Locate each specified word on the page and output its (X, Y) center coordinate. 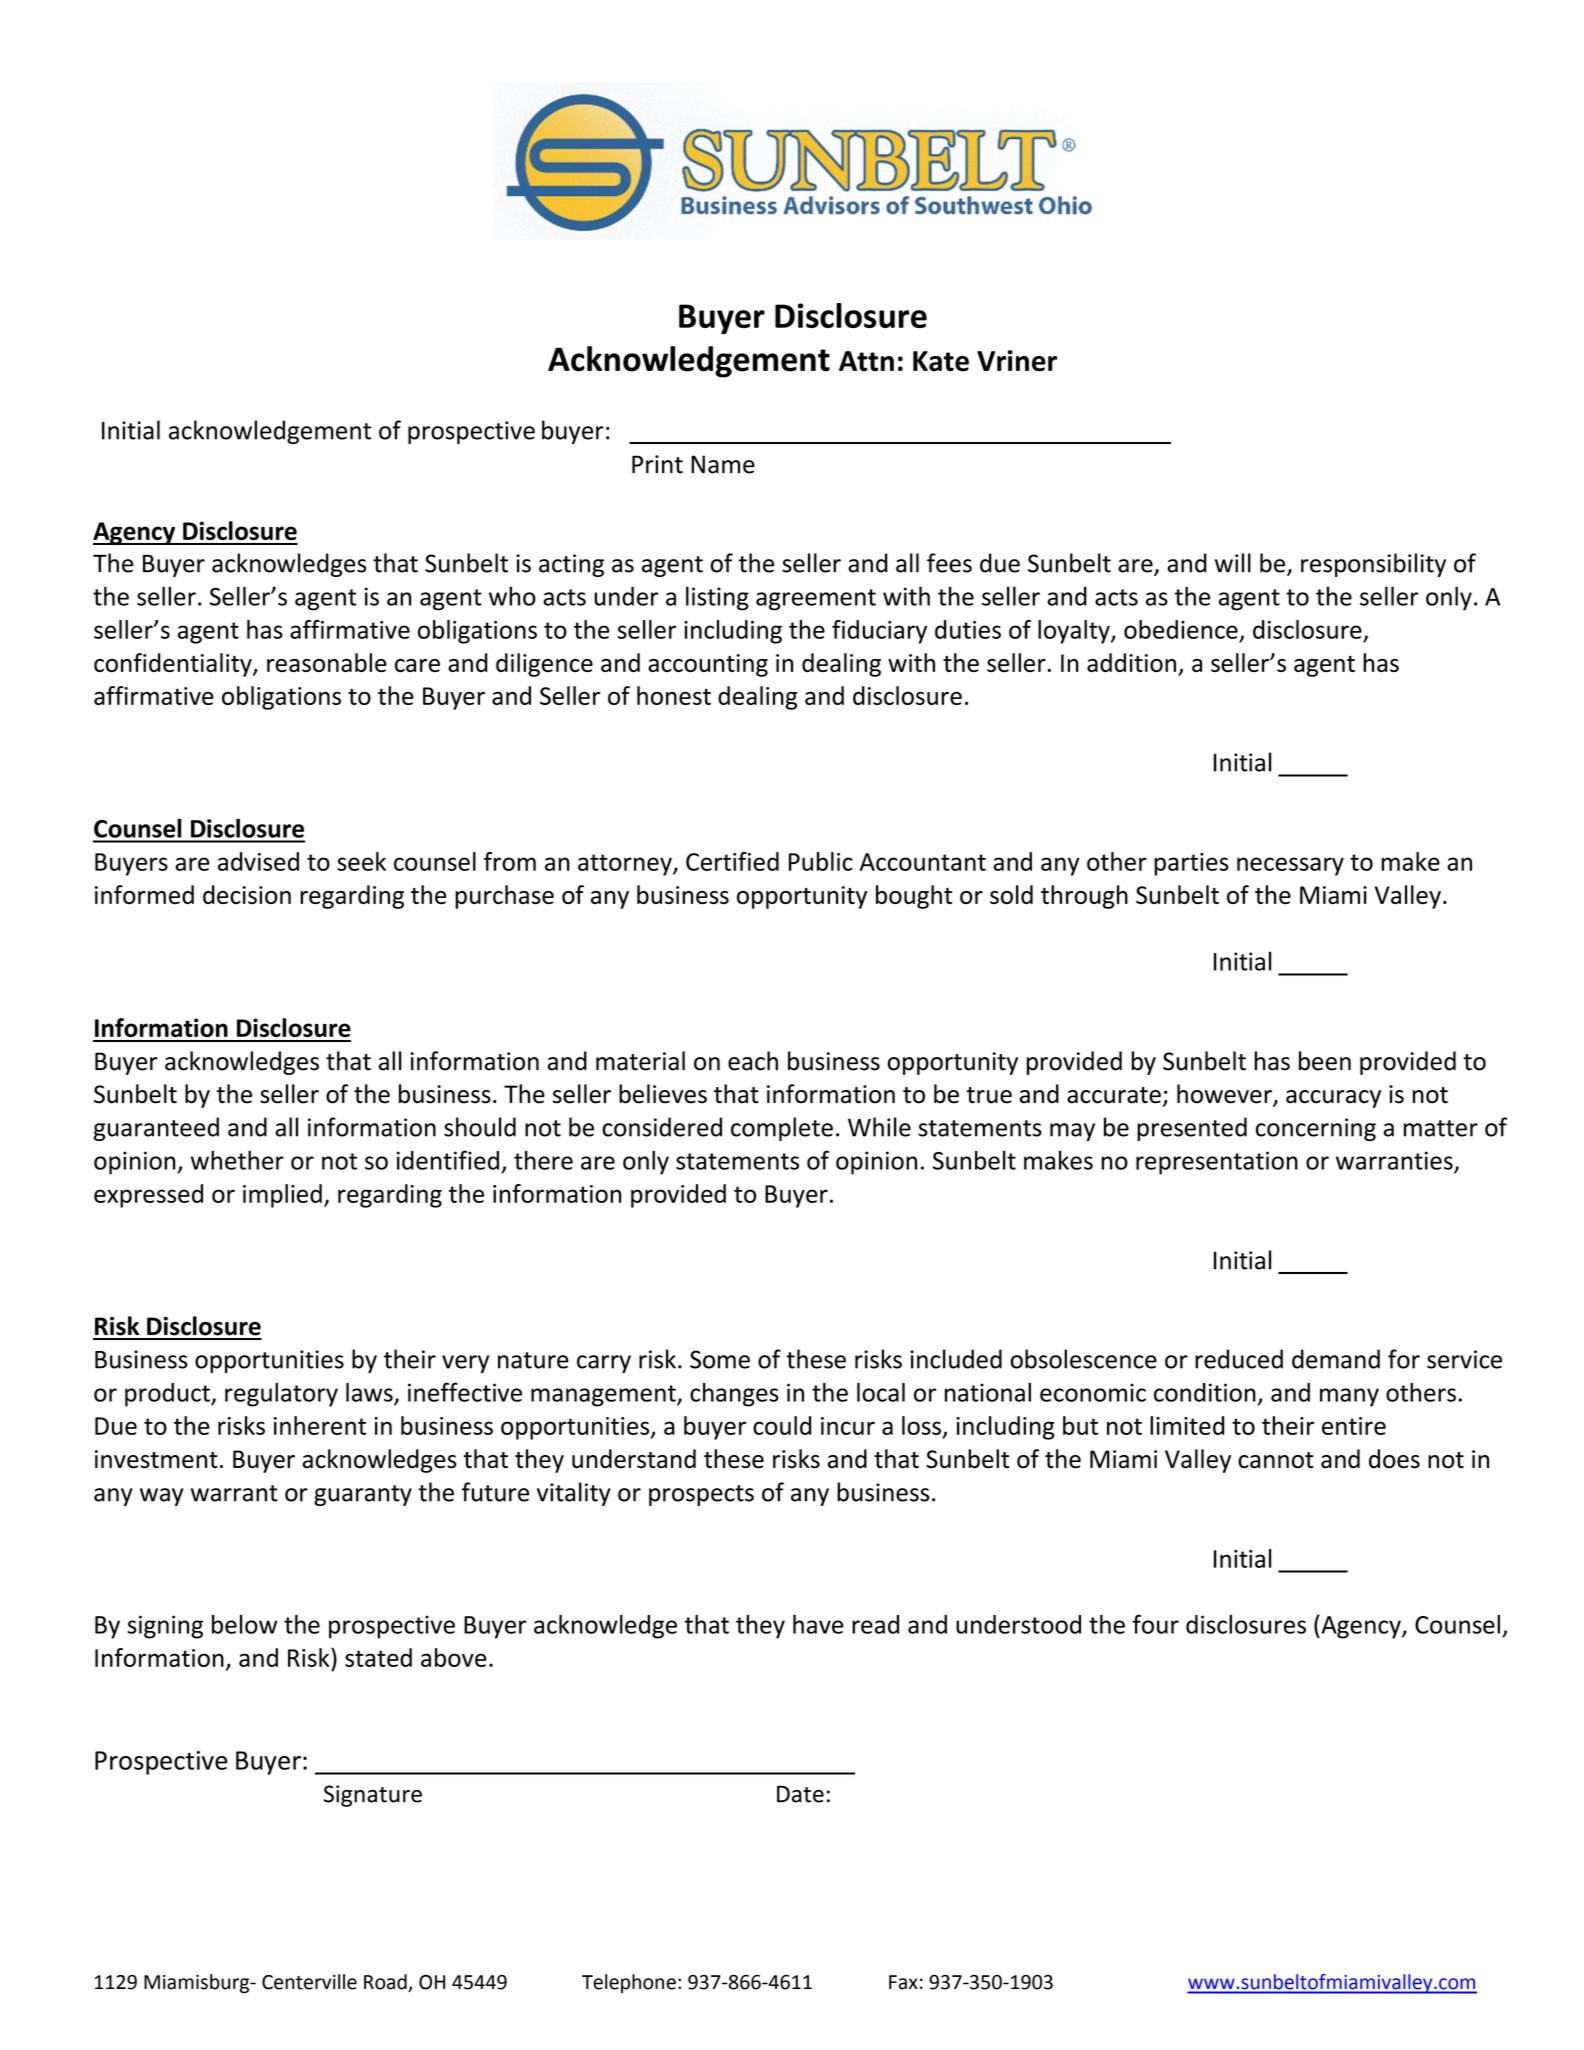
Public (821, 861)
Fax (903, 1982)
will (1233, 563)
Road (386, 1983)
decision (247, 894)
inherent (320, 1425)
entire (1354, 1426)
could (782, 1425)
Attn (866, 361)
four (1156, 1624)
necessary (1290, 866)
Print (657, 464)
